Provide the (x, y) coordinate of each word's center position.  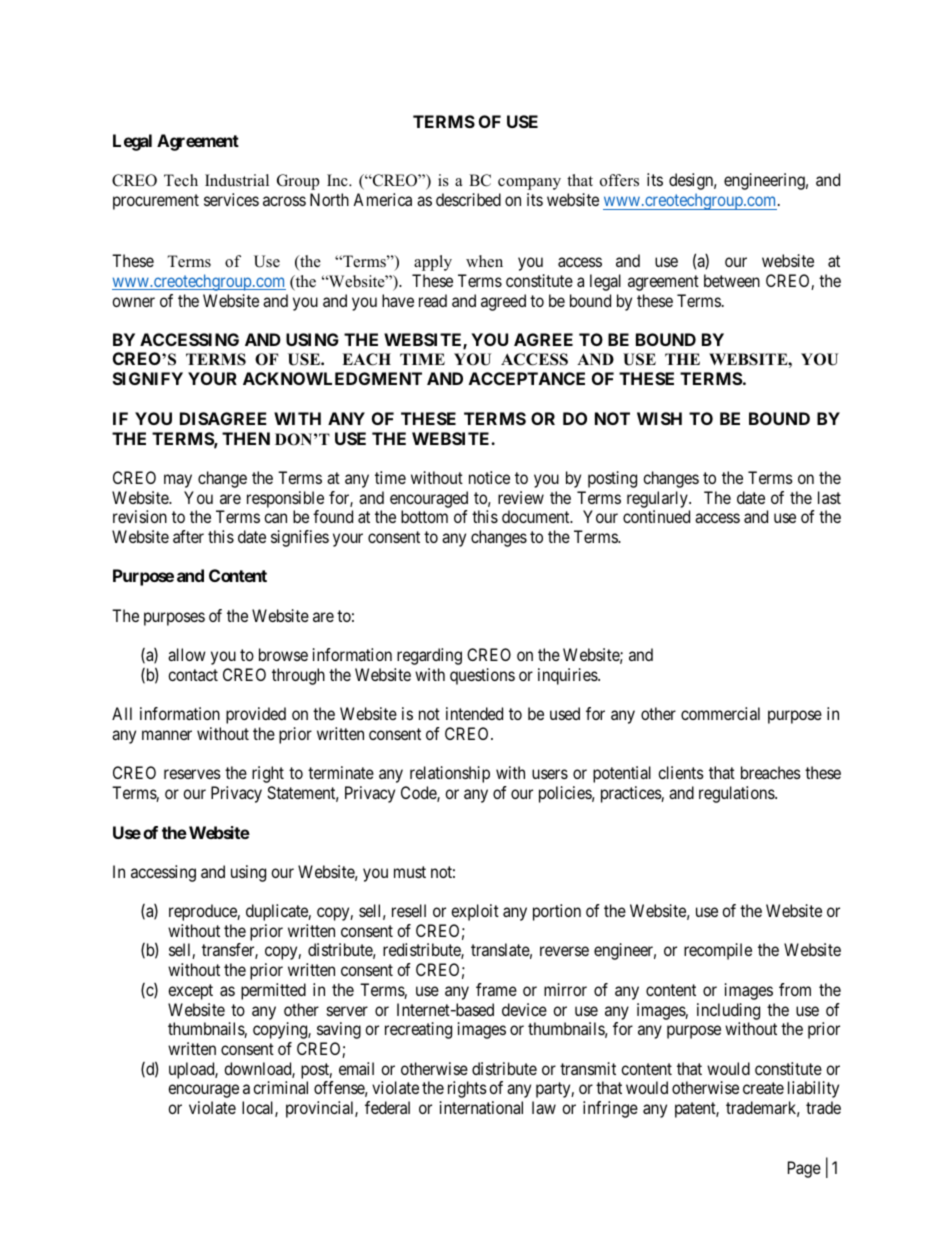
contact (193, 675)
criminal (280, 1087)
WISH (659, 418)
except (190, 992)
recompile (718, 951)
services (231, 199)
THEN (246, 438)
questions (482, 676)
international (481, 1107)
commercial (720, 713)
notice (489, 477)
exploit (475, 912)
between (732, 280)
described (468, 199)
